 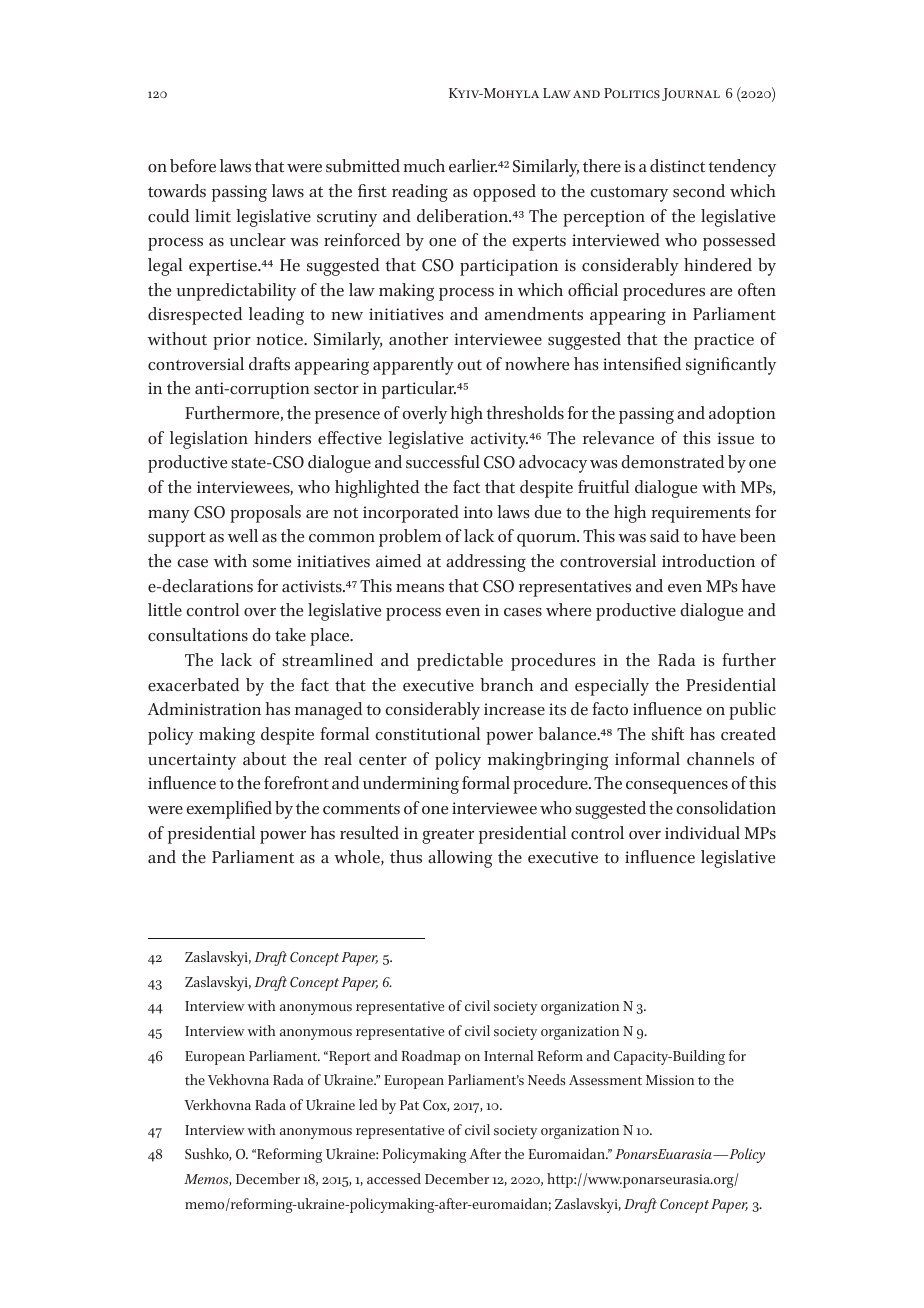 I want to click on predictable, so click(x=460, y=662).
